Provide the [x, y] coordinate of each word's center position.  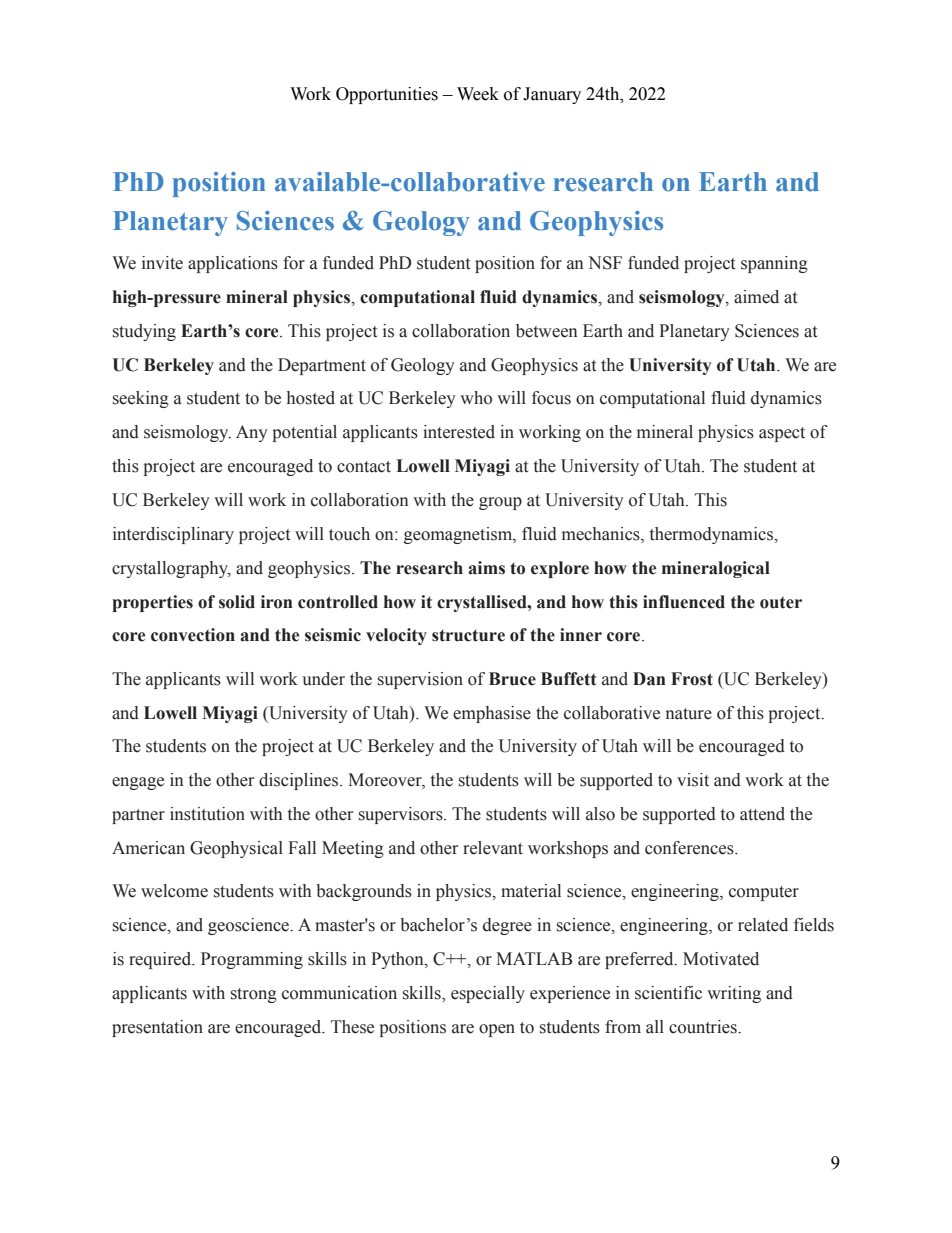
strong [254, 995]
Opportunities [387, 95]
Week [478, 94]
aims [486, 568]
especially [488, 994]
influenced [684, 602]
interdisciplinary [173, 535]
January [552, 95]
